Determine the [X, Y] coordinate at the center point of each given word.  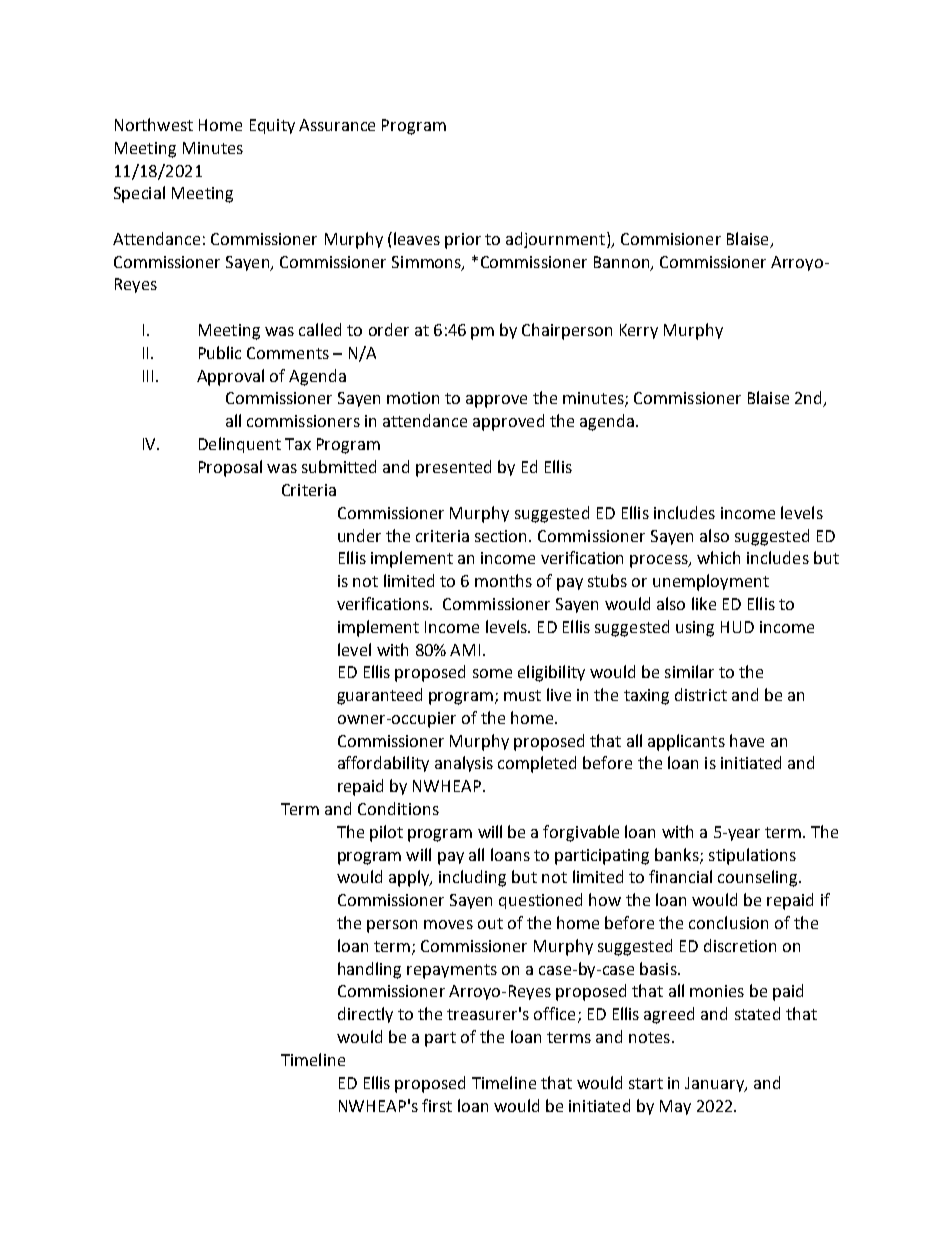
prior [463, 241]
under [359, 535]
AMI [465, 650]
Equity [272, 126]
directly [365, 1015]
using [695, 629]
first [437, 1105]
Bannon [623, 263]
